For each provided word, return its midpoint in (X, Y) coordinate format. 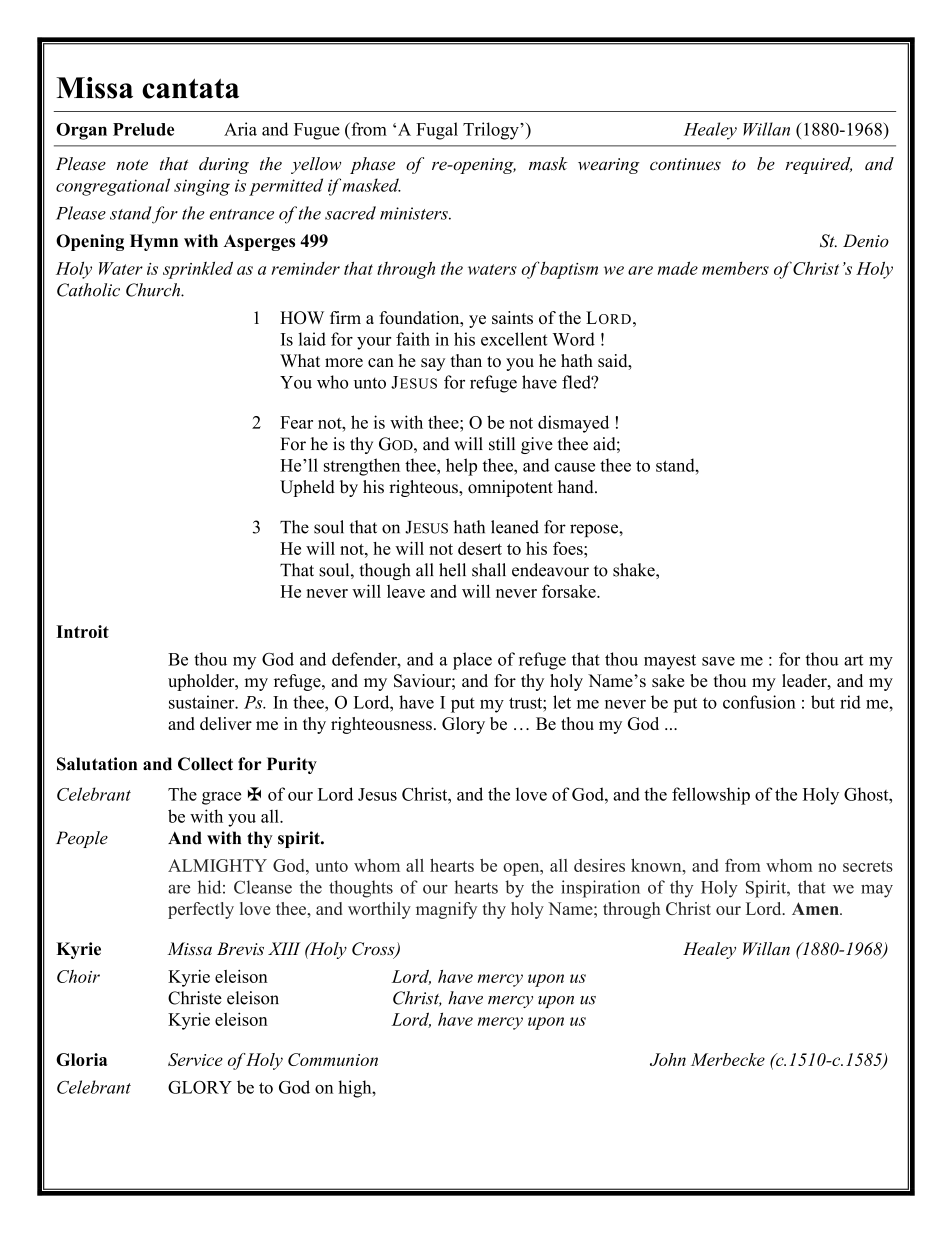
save (718, 661)
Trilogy (492, 131)
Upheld (307, 488)
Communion (333, 1059)
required (818, 165)
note (132, 165)
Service (195, 1059)
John (668, 1059)
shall (489, 570)
